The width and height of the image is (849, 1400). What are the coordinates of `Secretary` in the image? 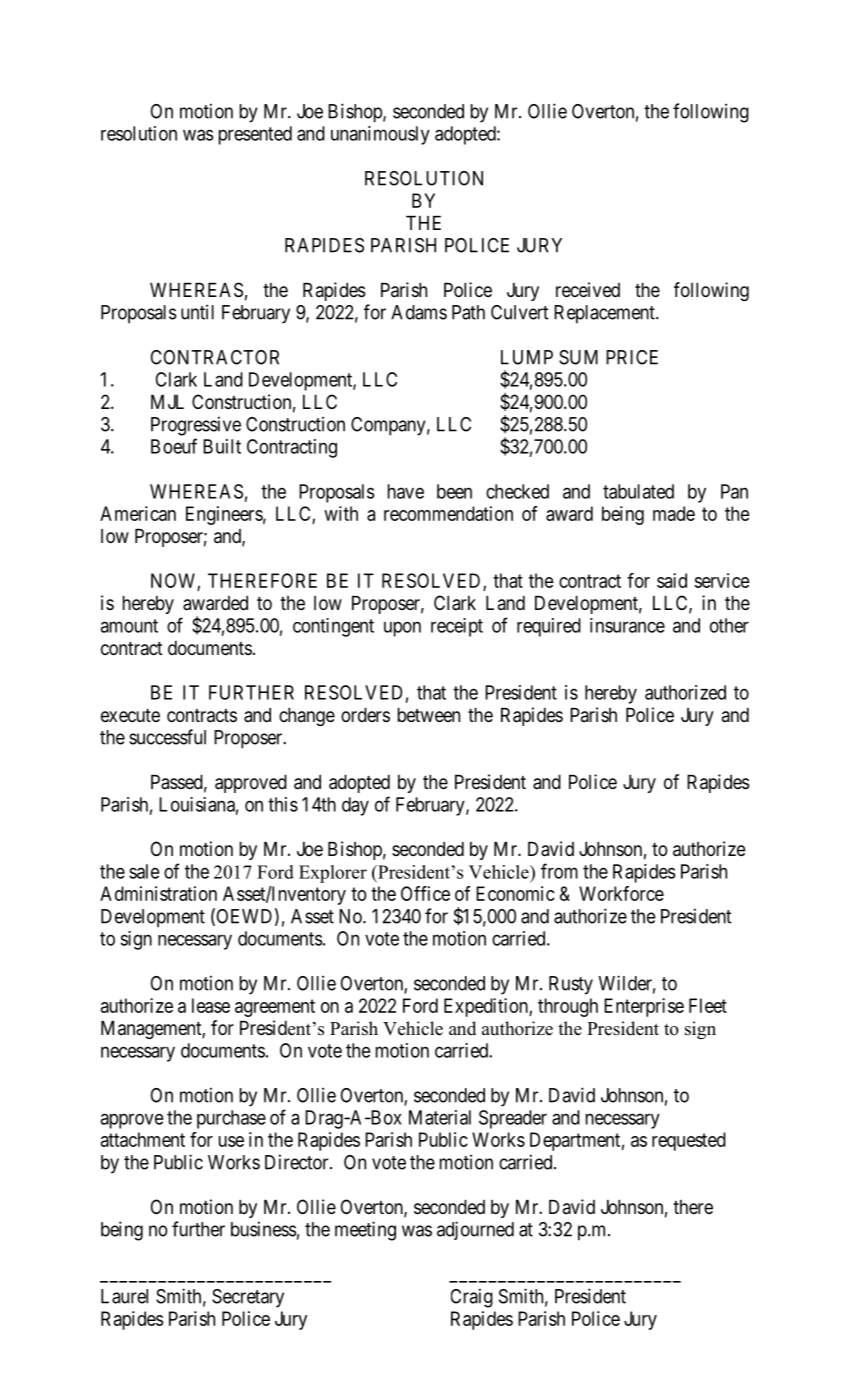 It's located at (248, 1298).
